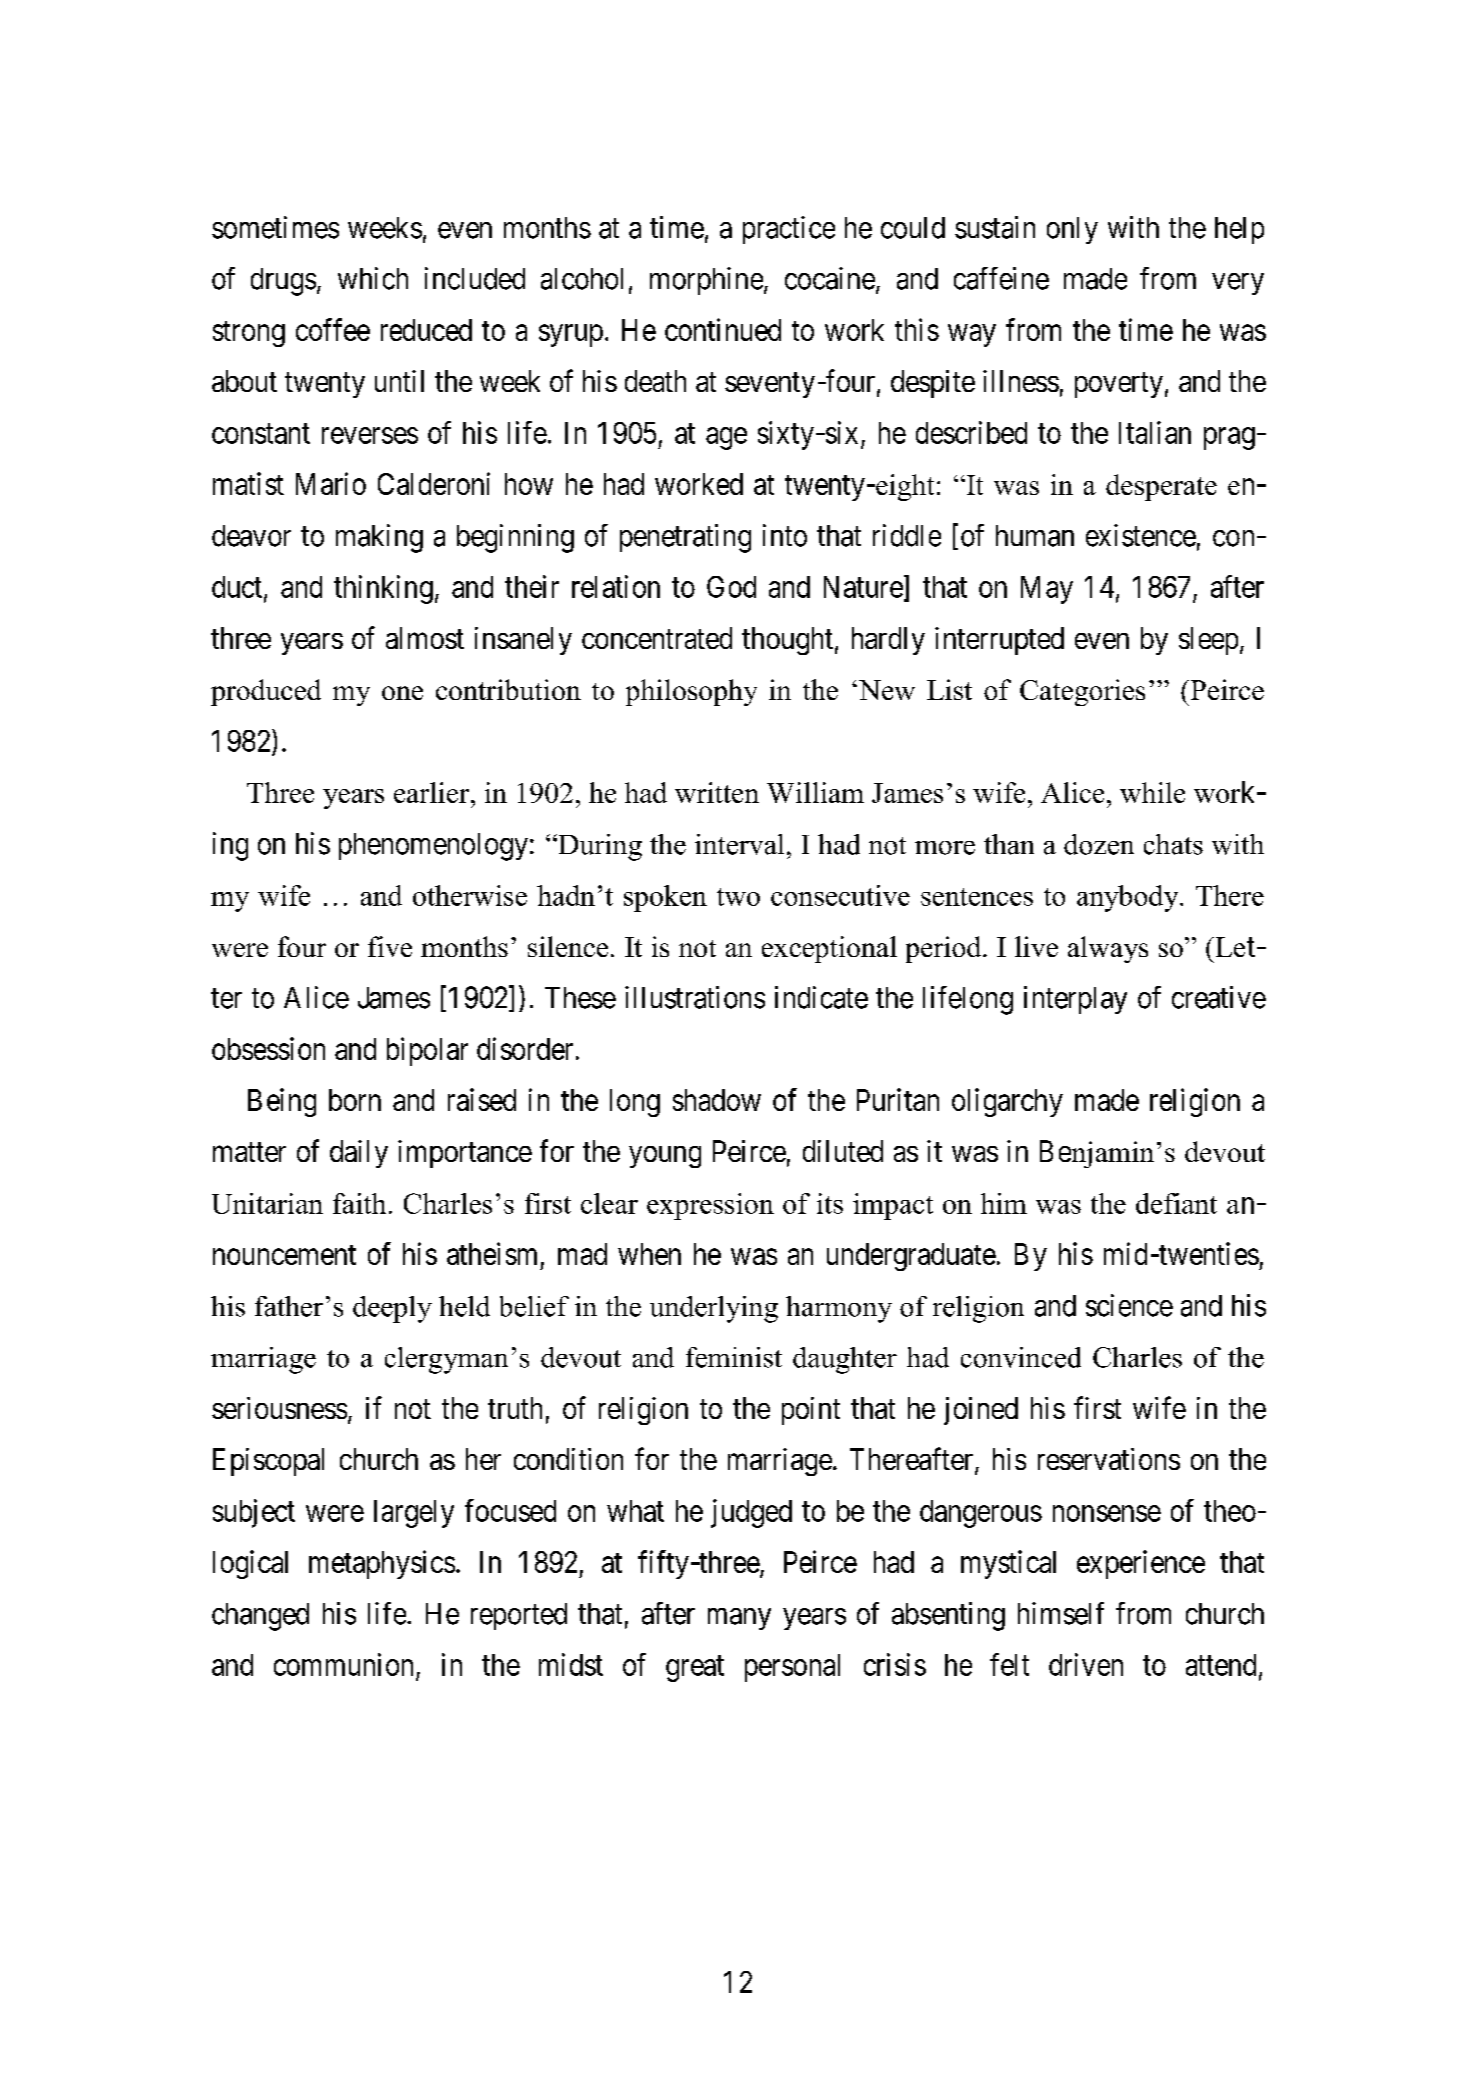 This screenshot has width=1476, height=2088. I want to click on communion, so click(343, 1664).
